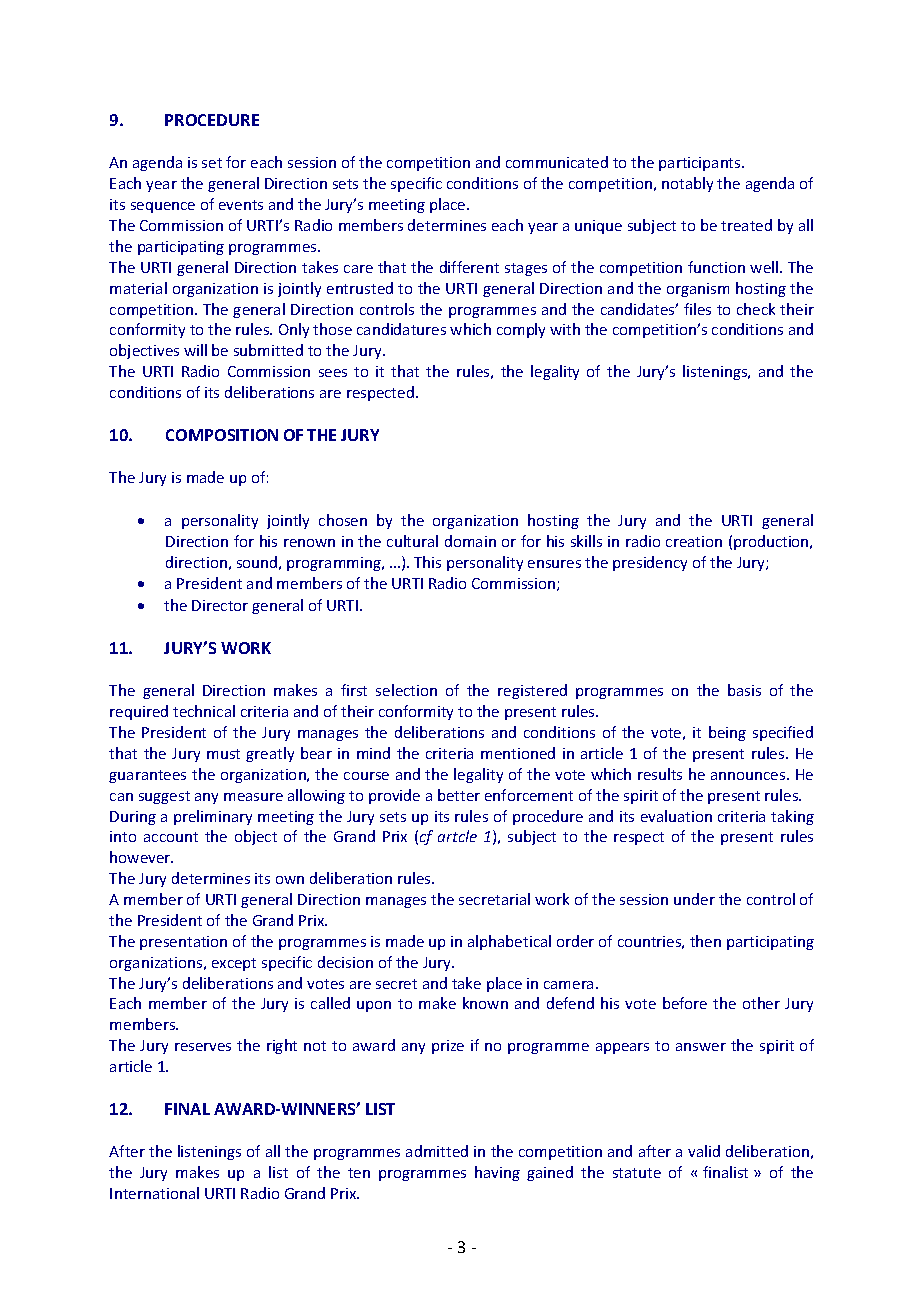 This screenshot has height=1308, width=924. Describe the element at coordinates (687, 184) in the screenshot. I see `notably` at that location.
